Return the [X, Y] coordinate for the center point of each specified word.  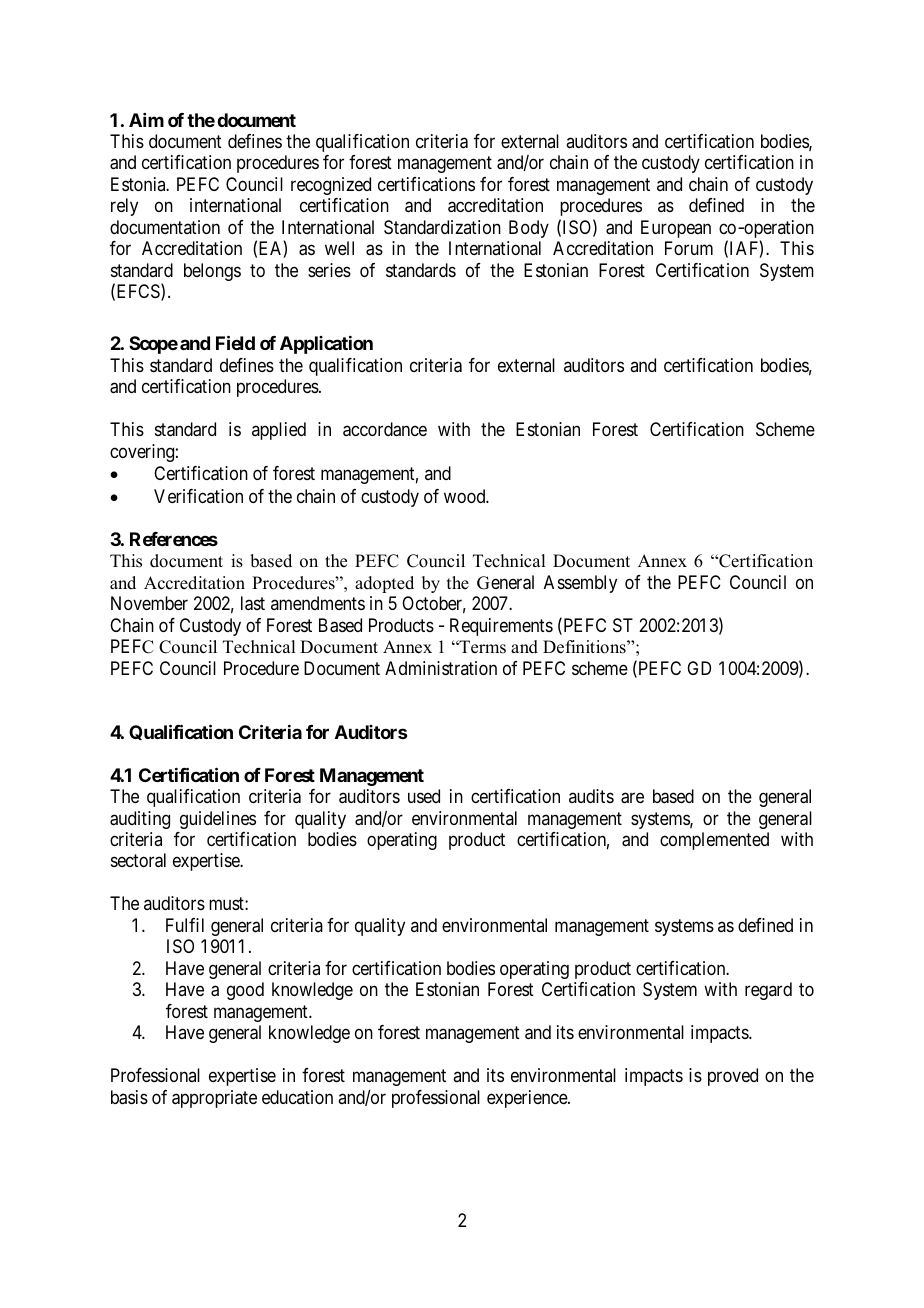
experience [528, 1099]
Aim [146, 120]
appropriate [214, 1099]
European [676, 229]
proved [733, 1077]
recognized [331, 186]
